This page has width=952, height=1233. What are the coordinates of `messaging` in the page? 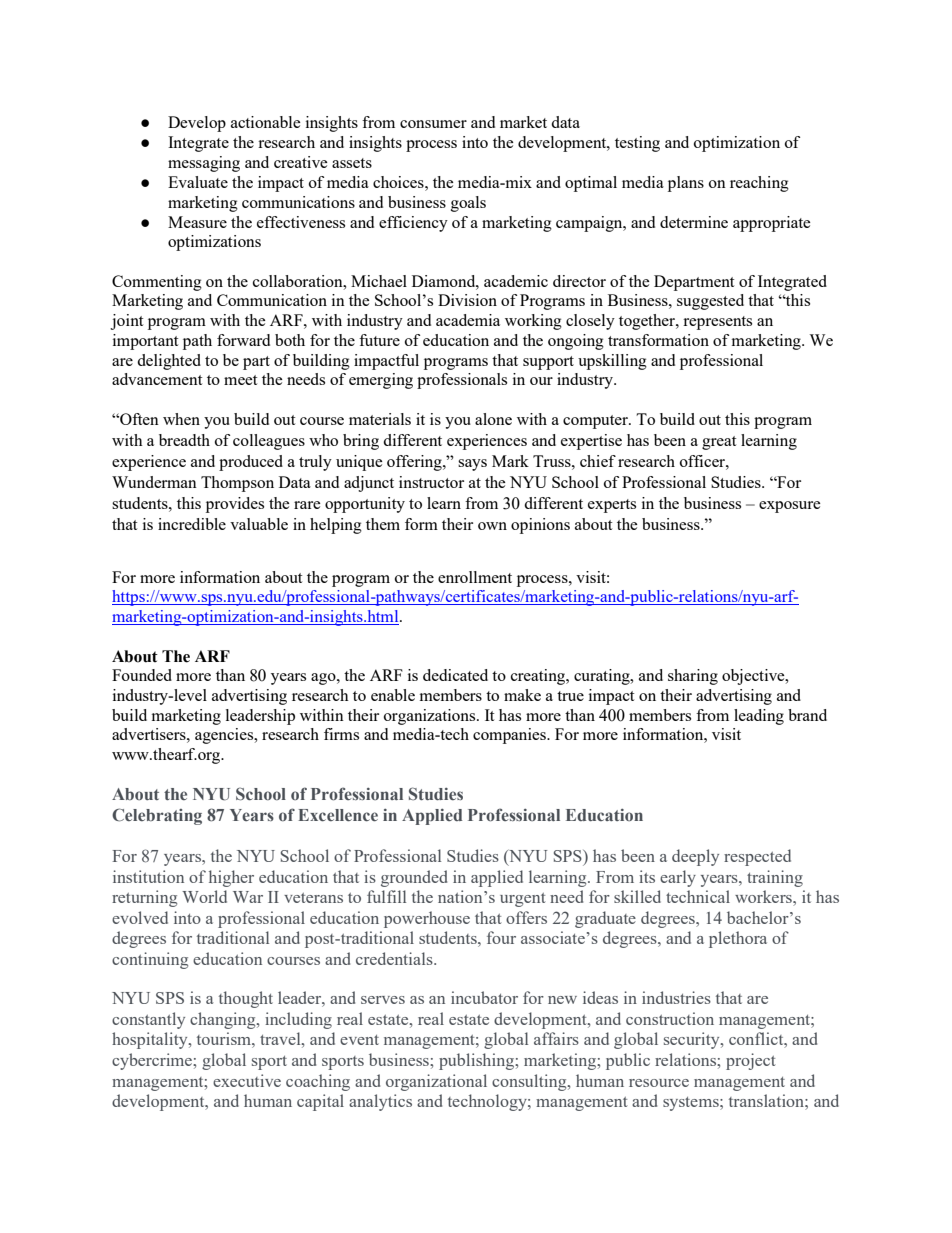 It's located at (204, 164).
